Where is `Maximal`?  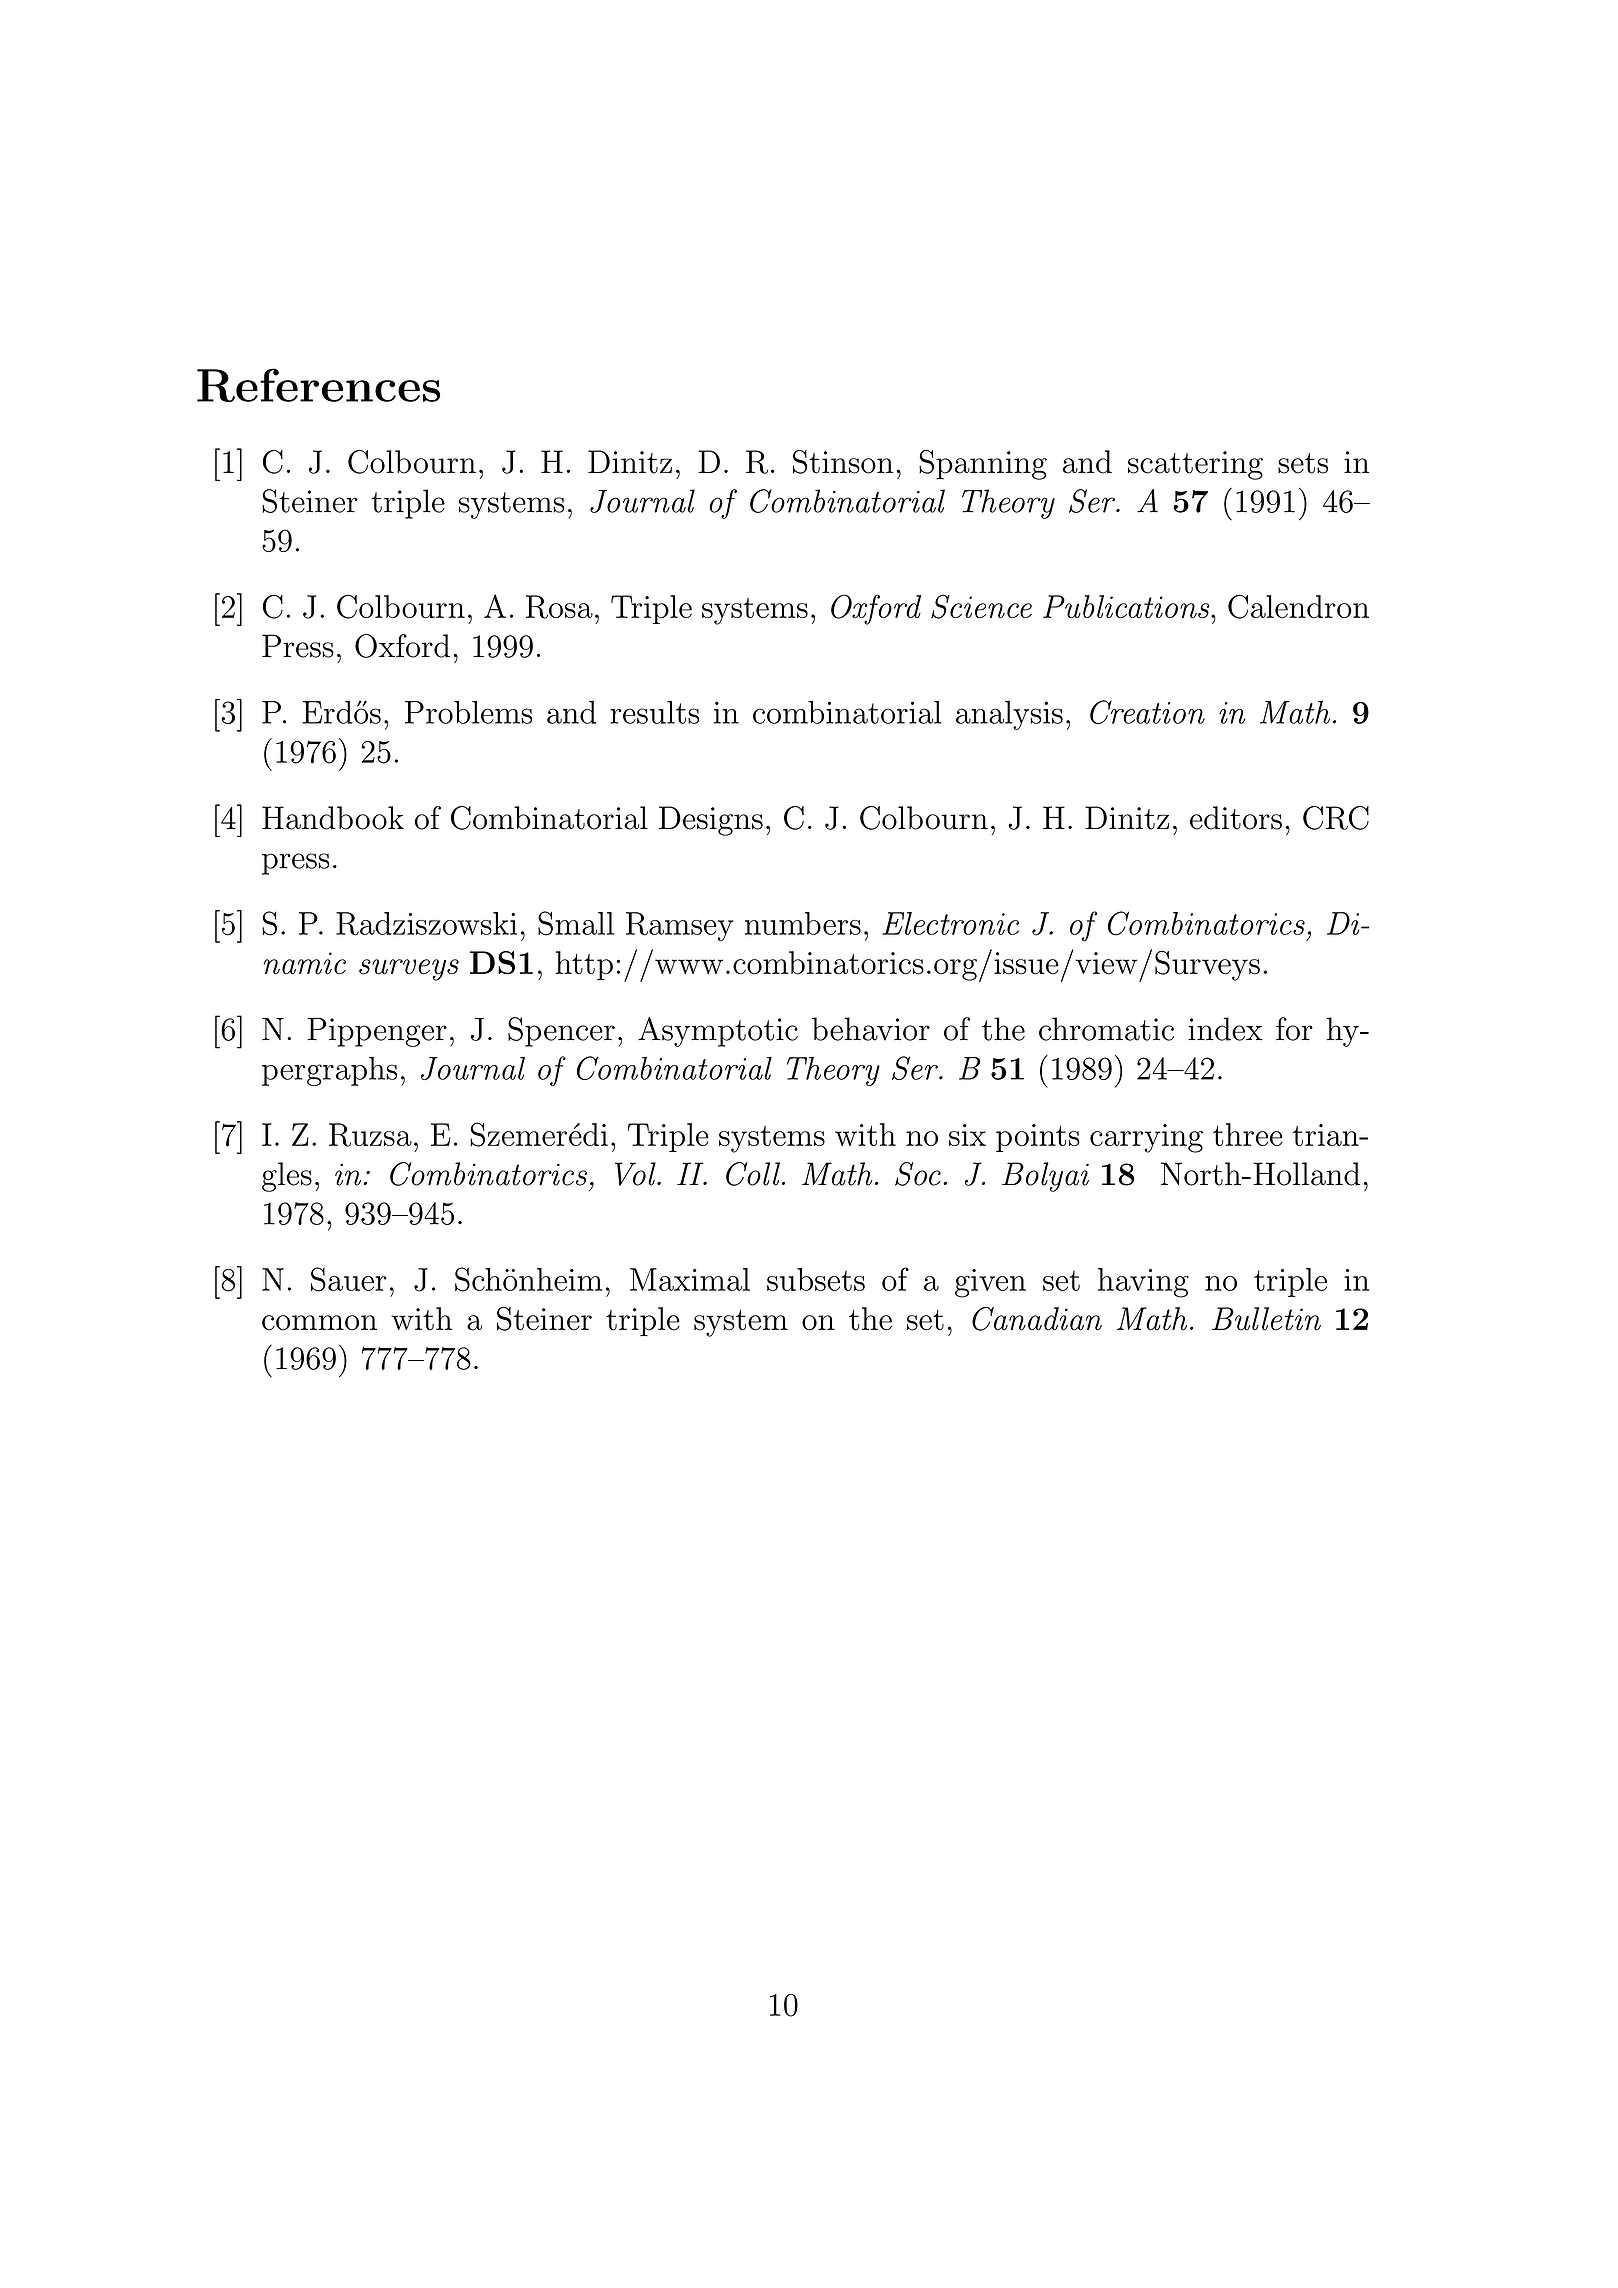 Maximal is located at coordinates (690, 1279).
